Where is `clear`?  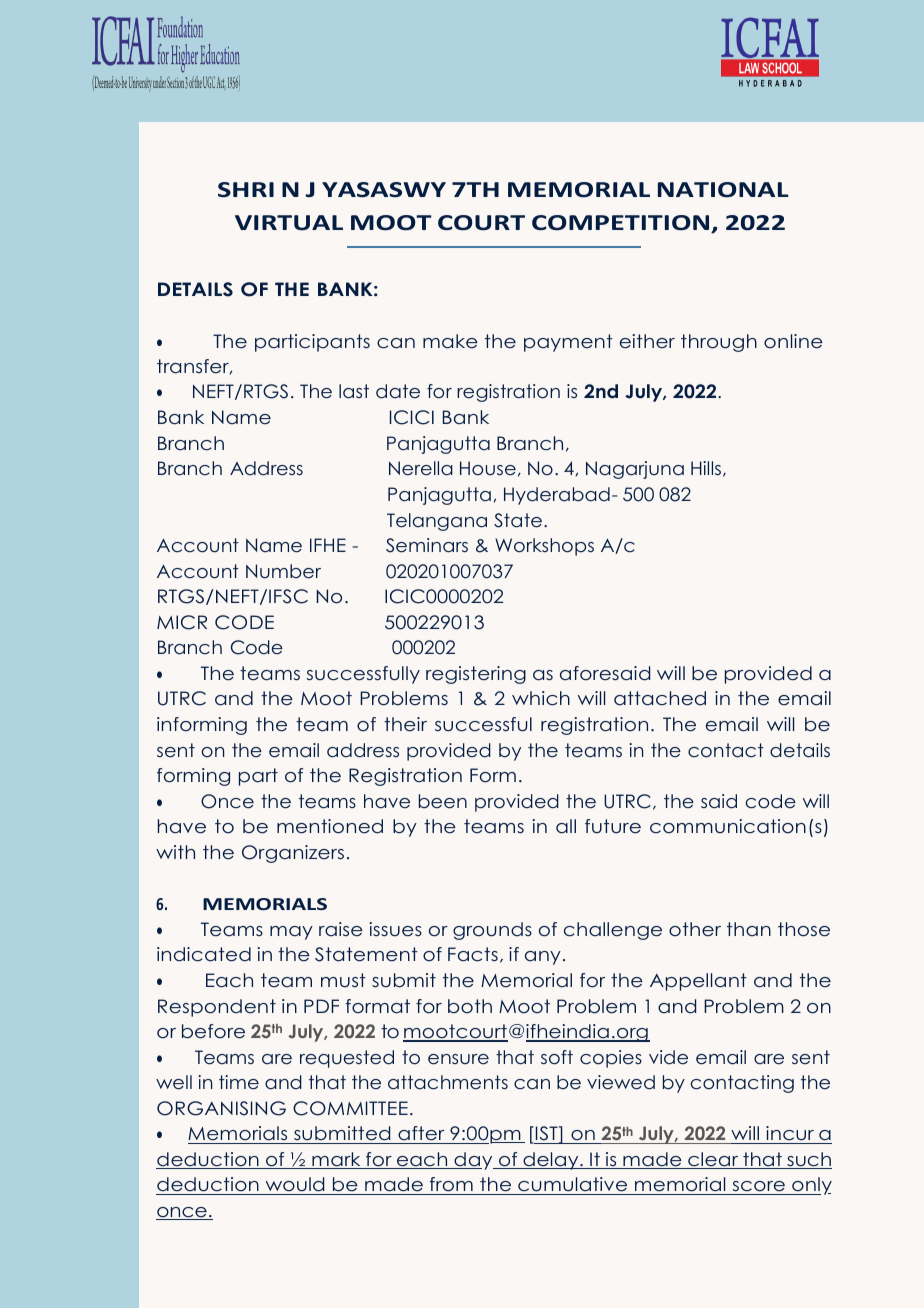 clear is located at coordinates (713, 1160).
